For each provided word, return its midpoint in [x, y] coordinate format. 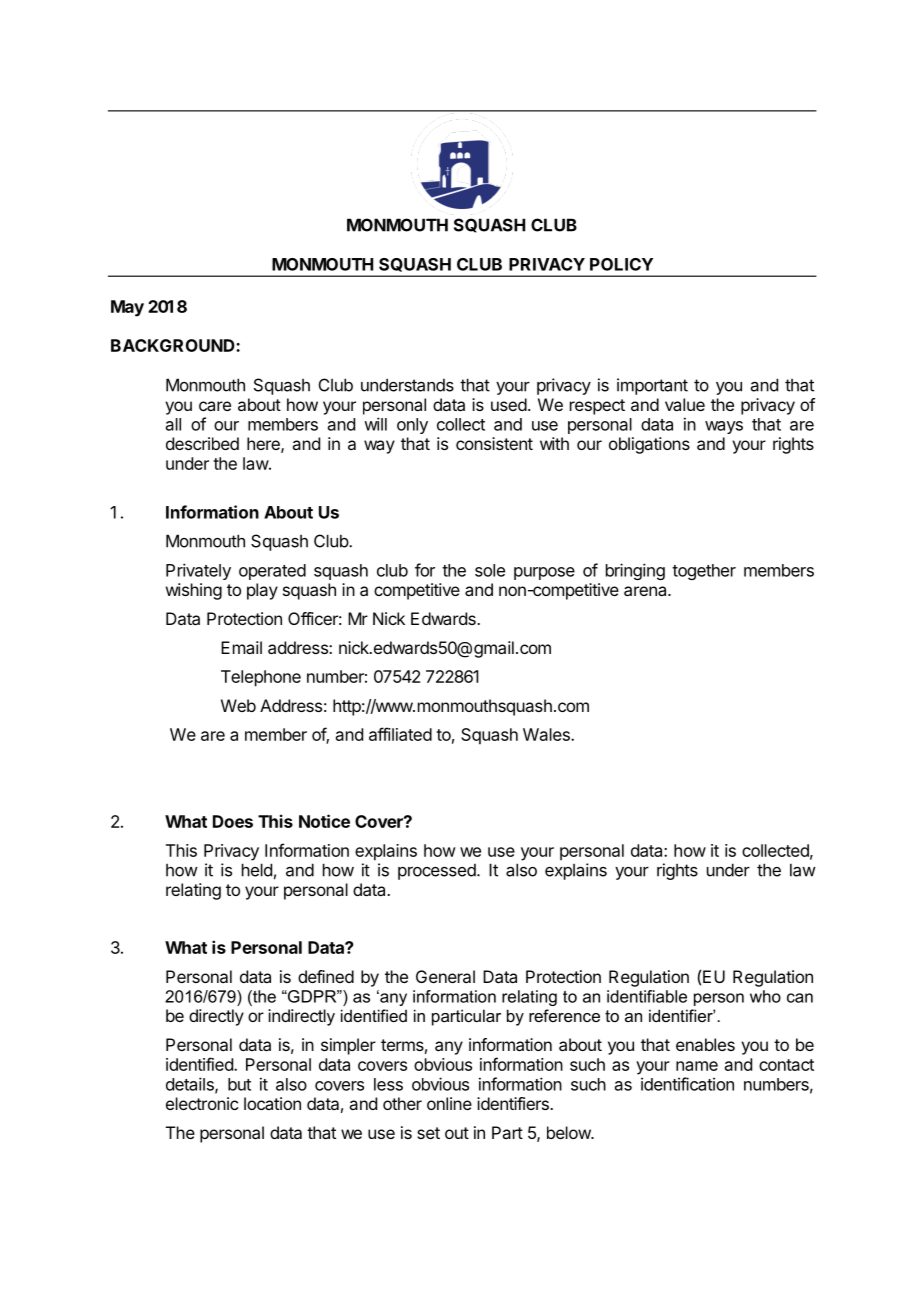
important [652, 386]
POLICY [621, 264]
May [127, 308]
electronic [202, 1103]
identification [687, 1084]
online [449, 1103]
